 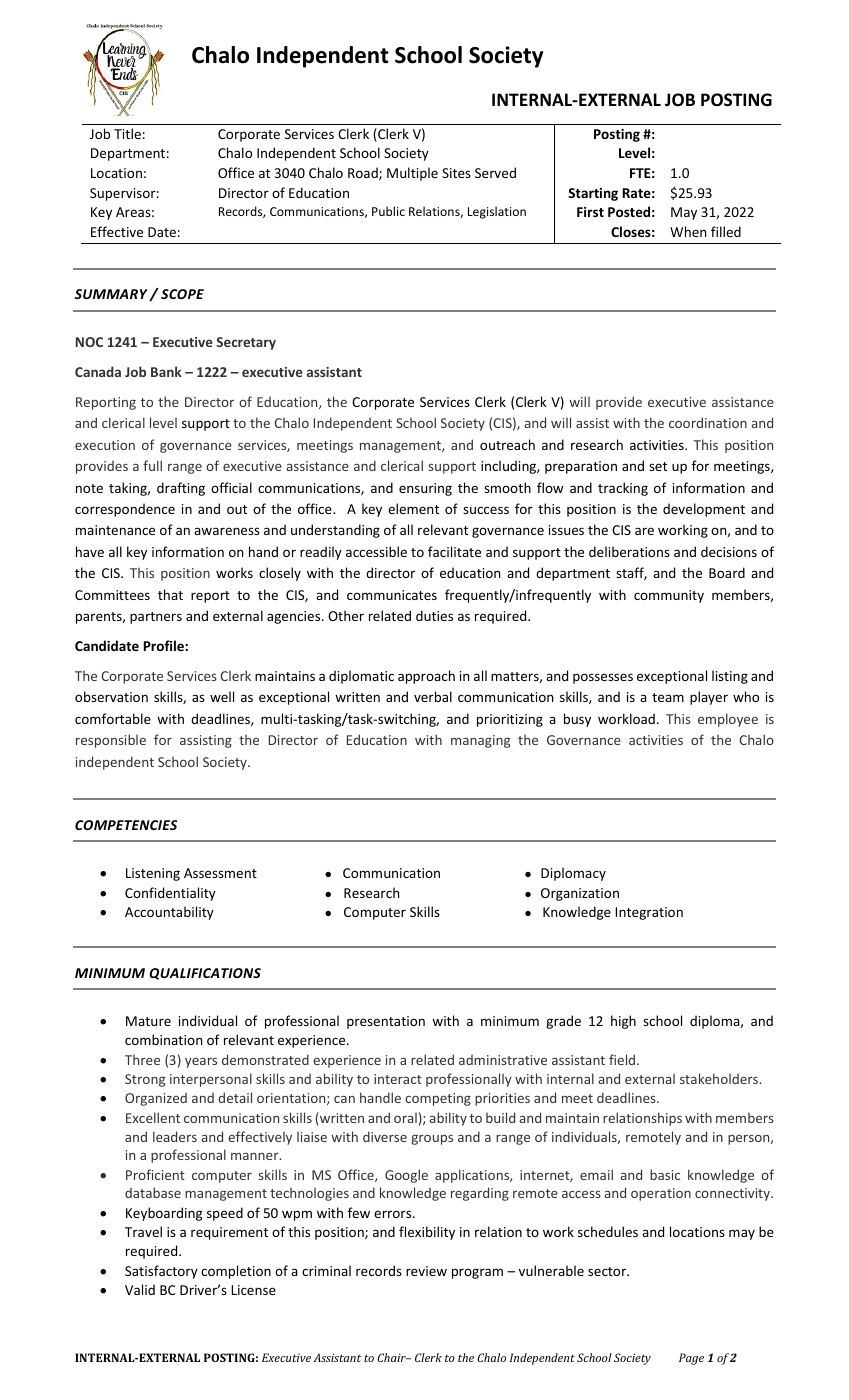 I want to click on Sites, so click(x=456, y=173).
